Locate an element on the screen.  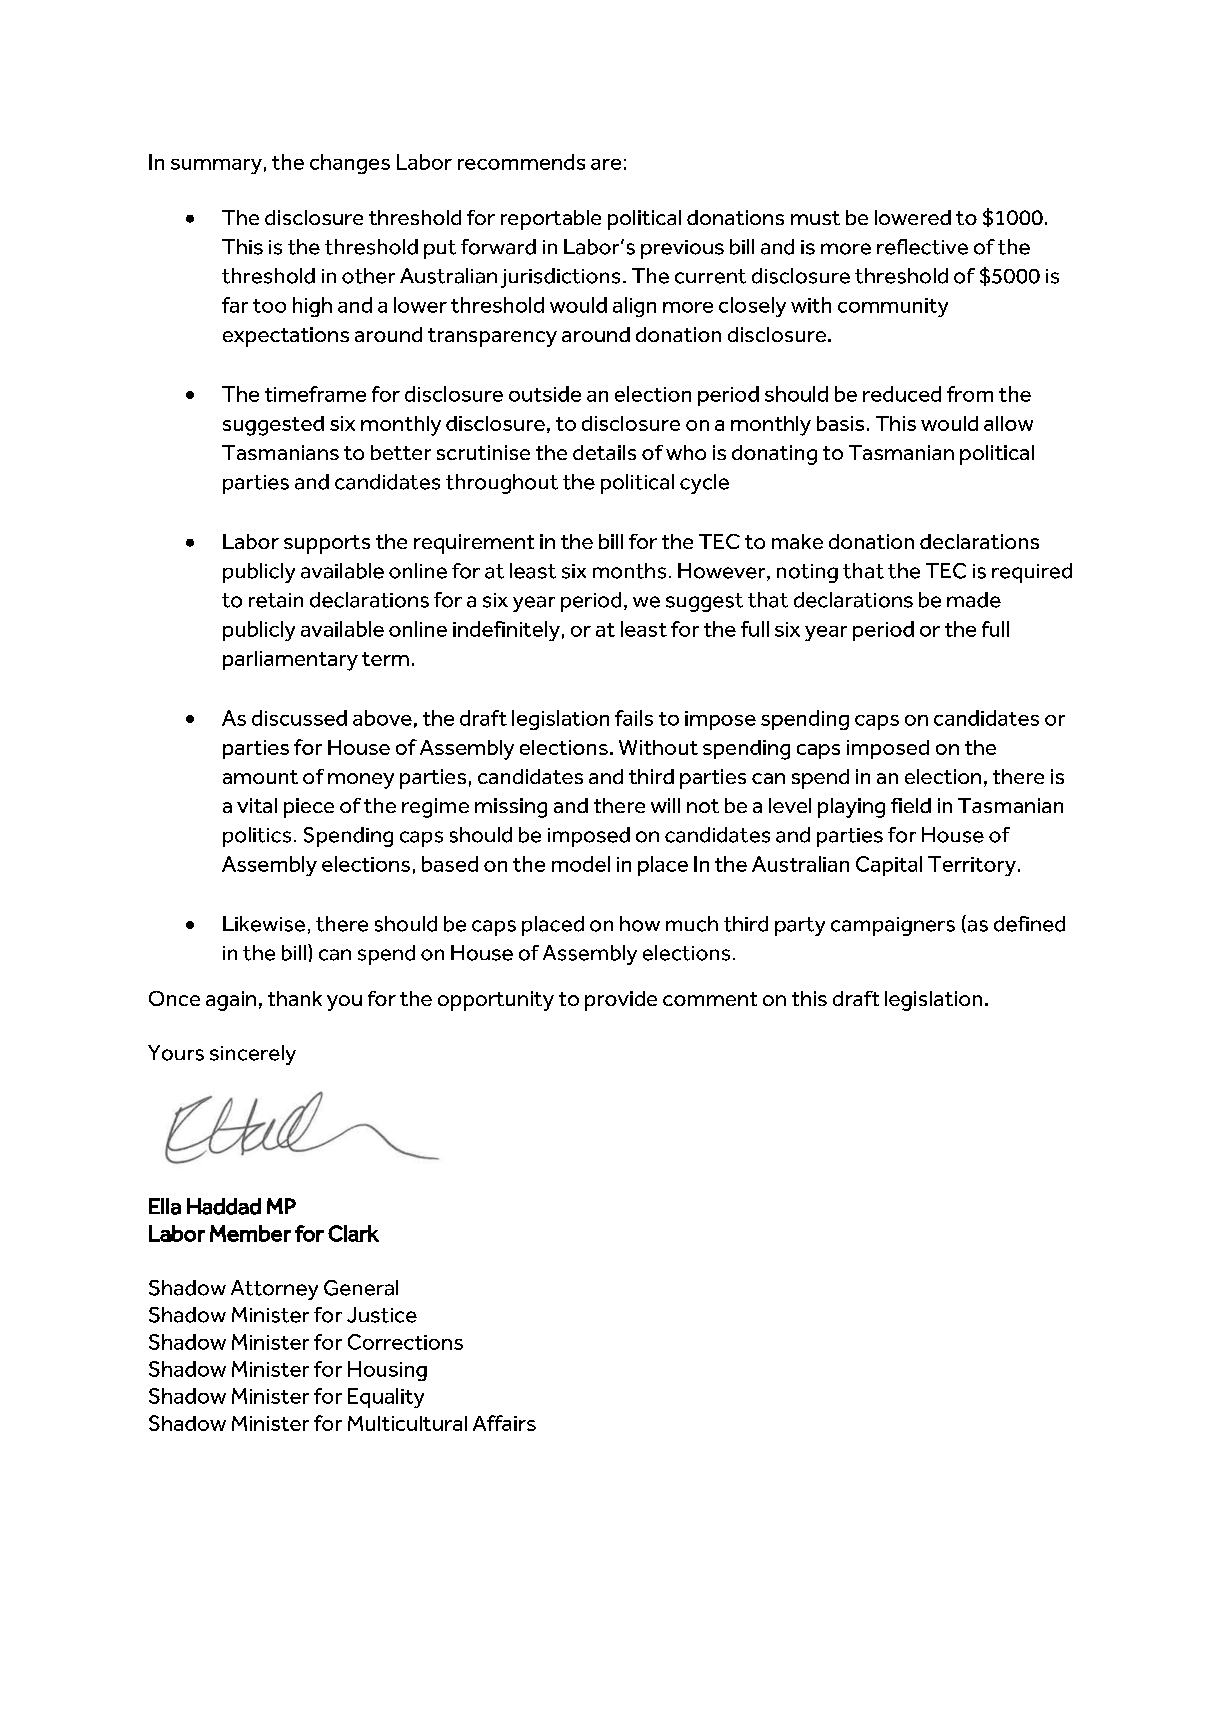
Equality is located at coordinates (386, 1398).
